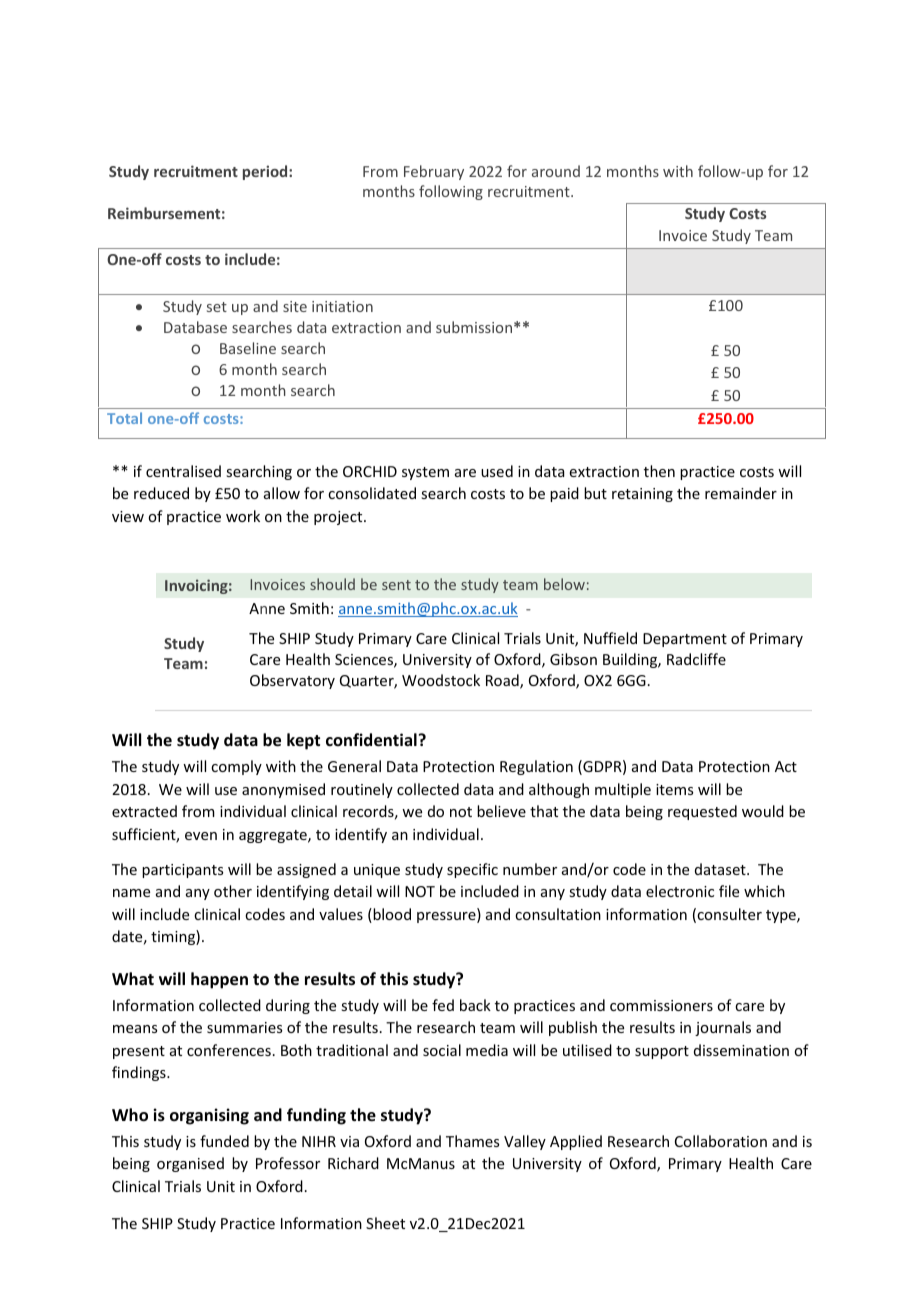 The image size is (924, 1308). I want to click on Radcliffe, so click(696, 659).
